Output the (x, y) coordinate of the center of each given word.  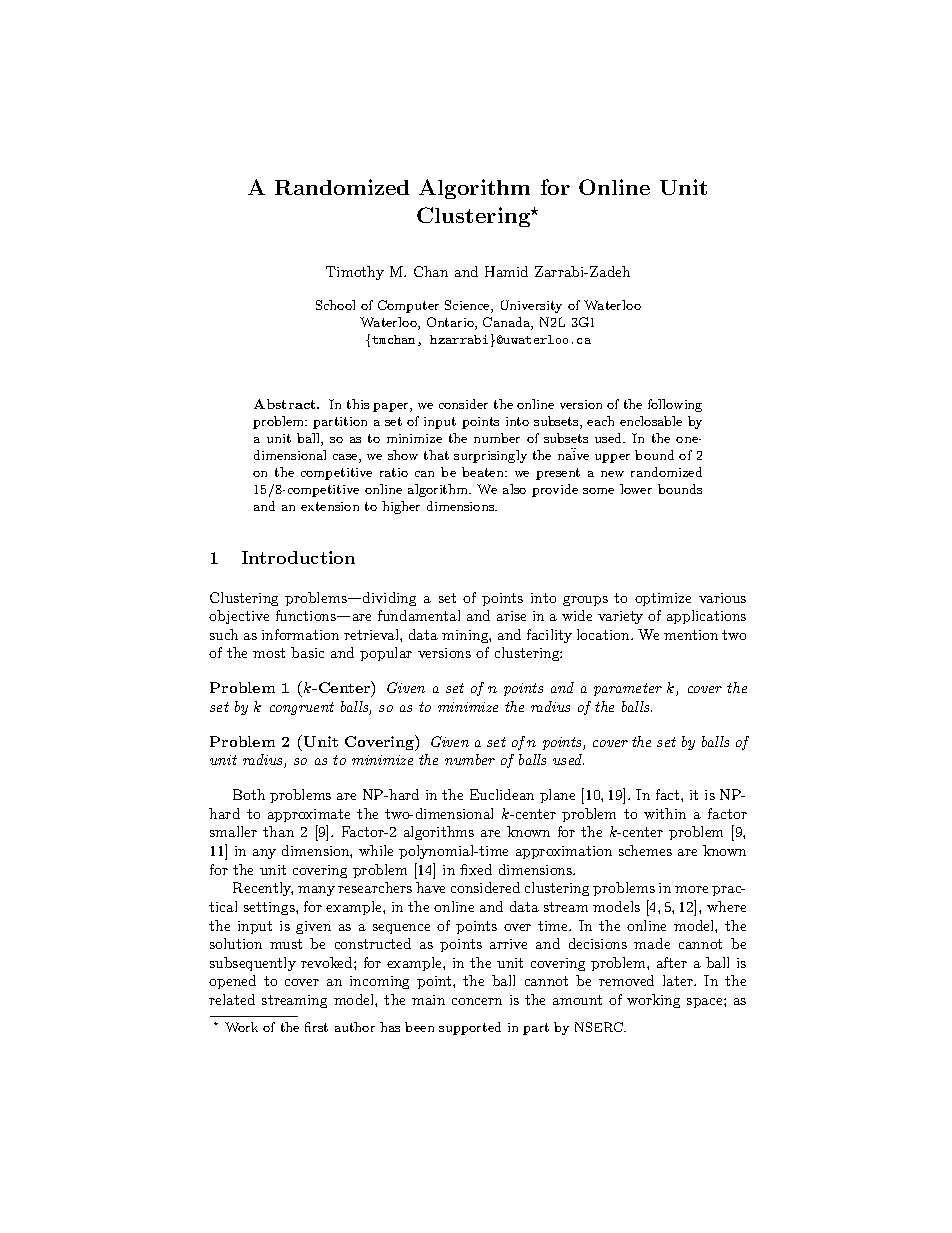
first (316, 1027)
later (679, 980)
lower (636, 489)
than (278, 831)
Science (468, 306)
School (335, 305)
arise (511, 616)
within (665, 813)
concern (477, 1001)
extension (330, 506)
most (269, 653)
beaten (484, 472)
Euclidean (502, 794)
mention (691, 635)
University (531, 306)
